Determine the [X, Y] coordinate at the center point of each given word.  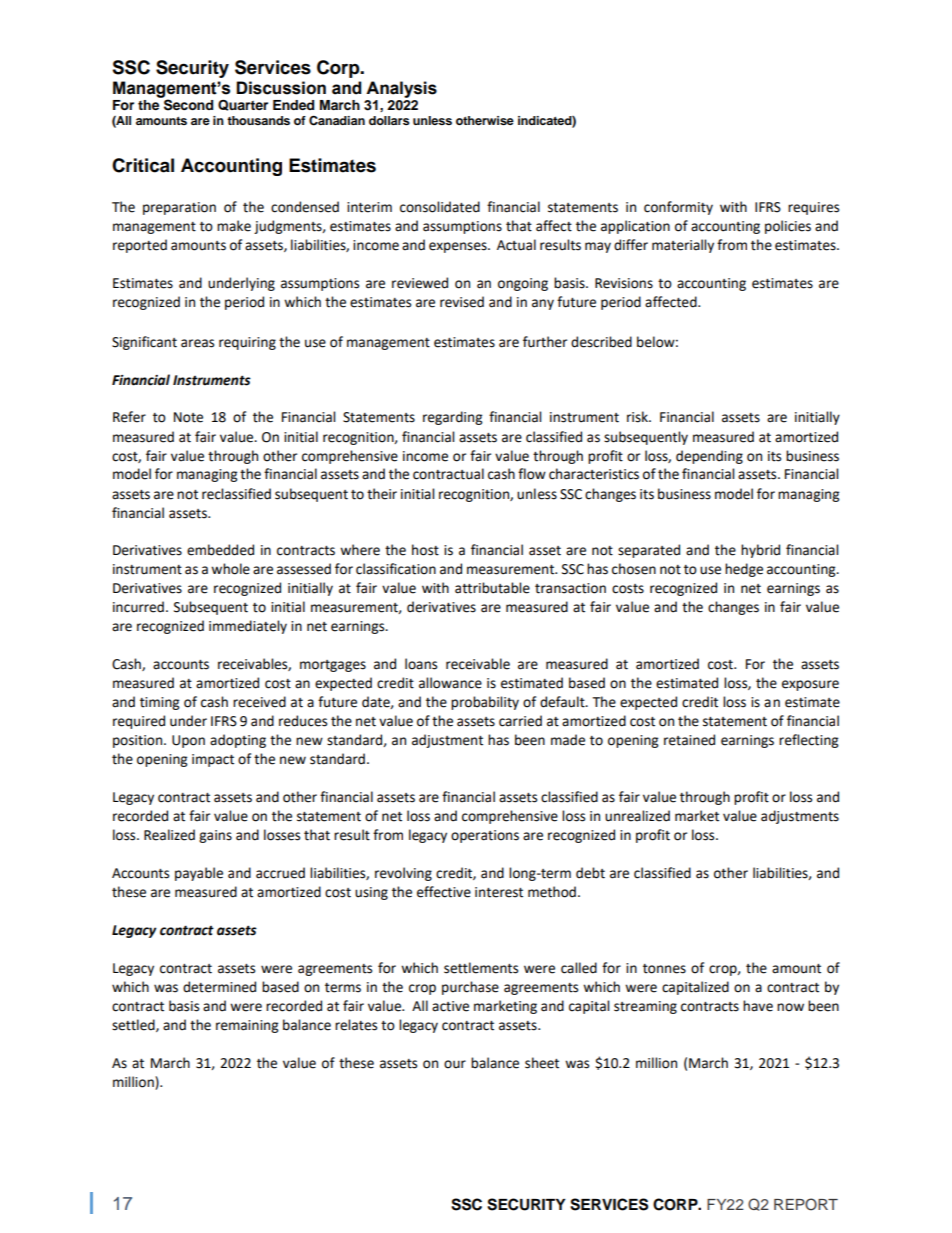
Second [187, 104]
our [455, 1064]
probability [485, 703]
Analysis [401, 89]
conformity [678, 208]
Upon [188, 741]
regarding [452, 418]
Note [188, 417]
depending [709, 457]
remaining [247, 1026]
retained [689, 740]
